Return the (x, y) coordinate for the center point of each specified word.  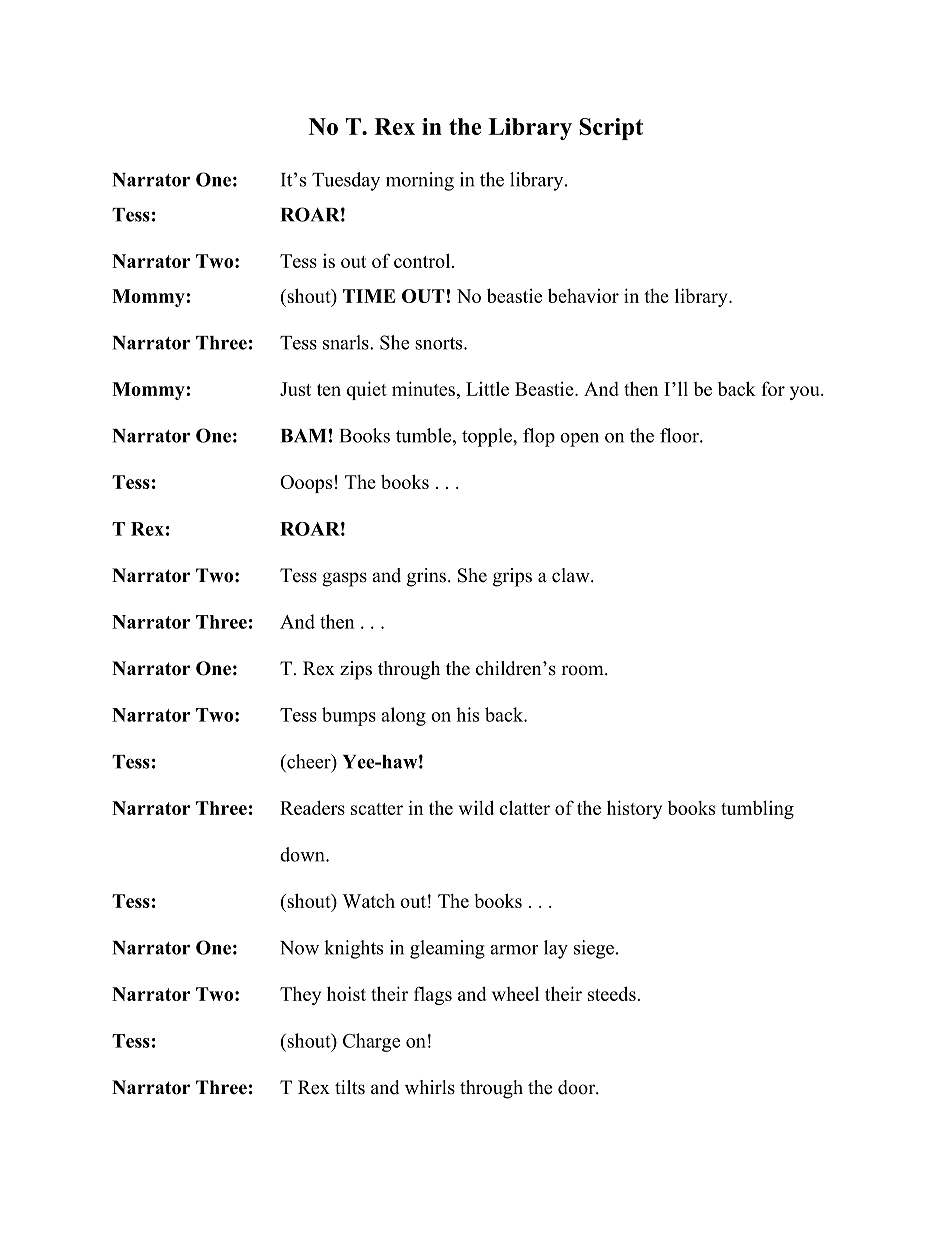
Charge (371, 1042)
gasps (344, 579)
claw (572, 575)
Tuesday (346, 181)
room (583, 670)
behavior (583, 295)
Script (611, 129)
